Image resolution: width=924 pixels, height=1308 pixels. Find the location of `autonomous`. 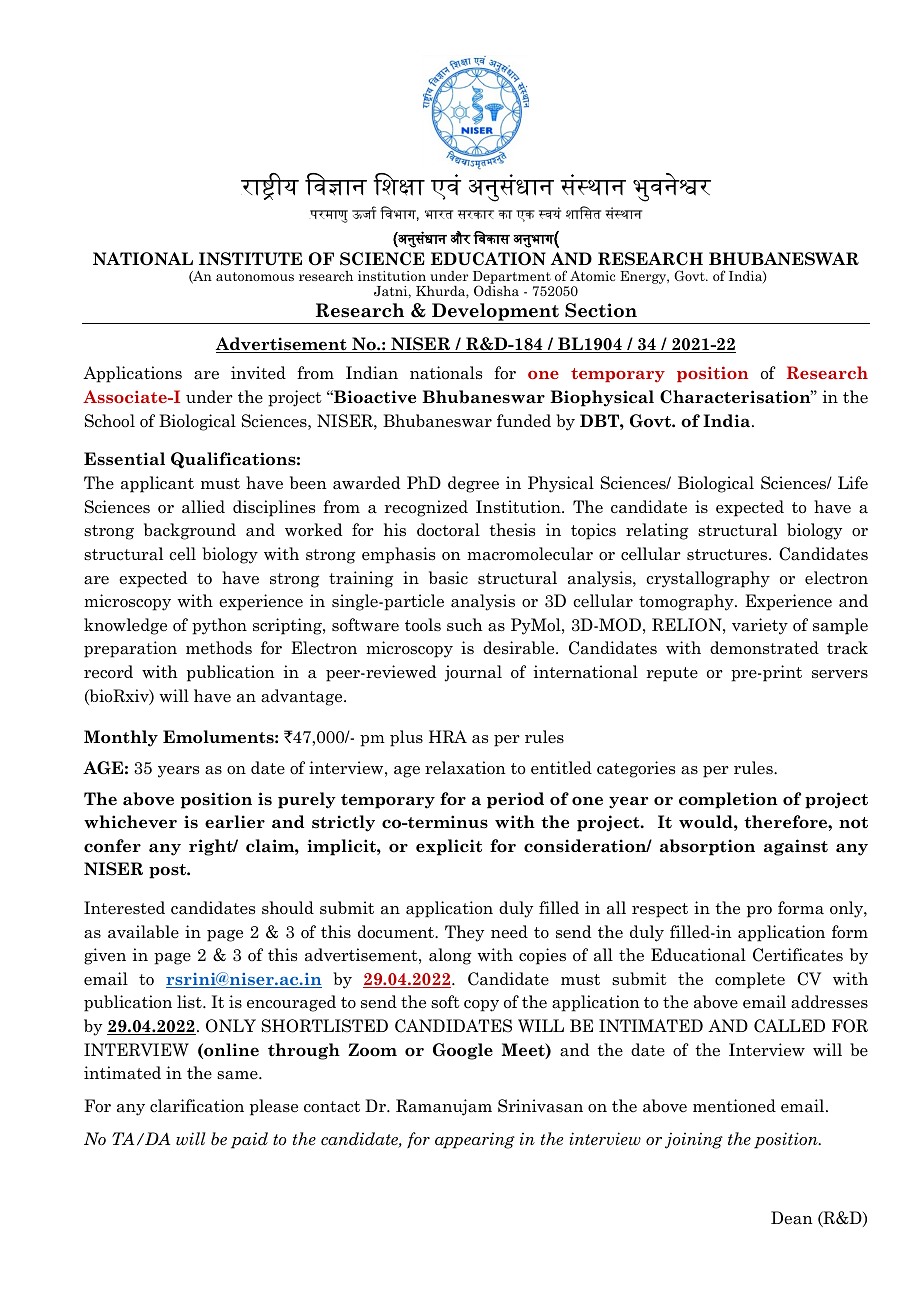

autonomous is located at coordinates (255, 276).
